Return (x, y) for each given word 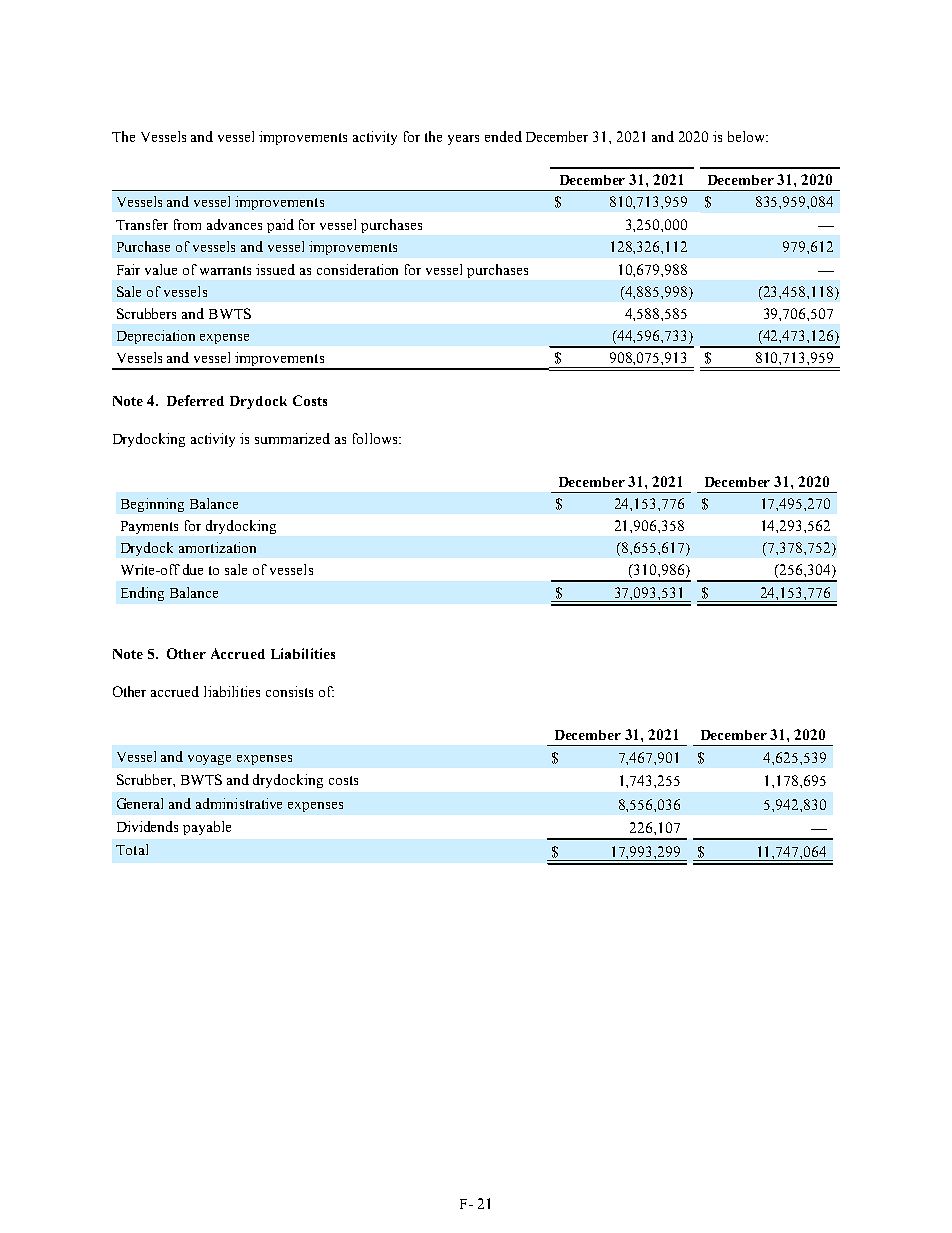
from (187, 224)
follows (376, 438)
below (747, 136)
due (193, 569)
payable (207, 828)
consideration (357, 269)
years (463, 140)
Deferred (195, 400)
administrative (239, 803)
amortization (217, 547)
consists (289, 691)
